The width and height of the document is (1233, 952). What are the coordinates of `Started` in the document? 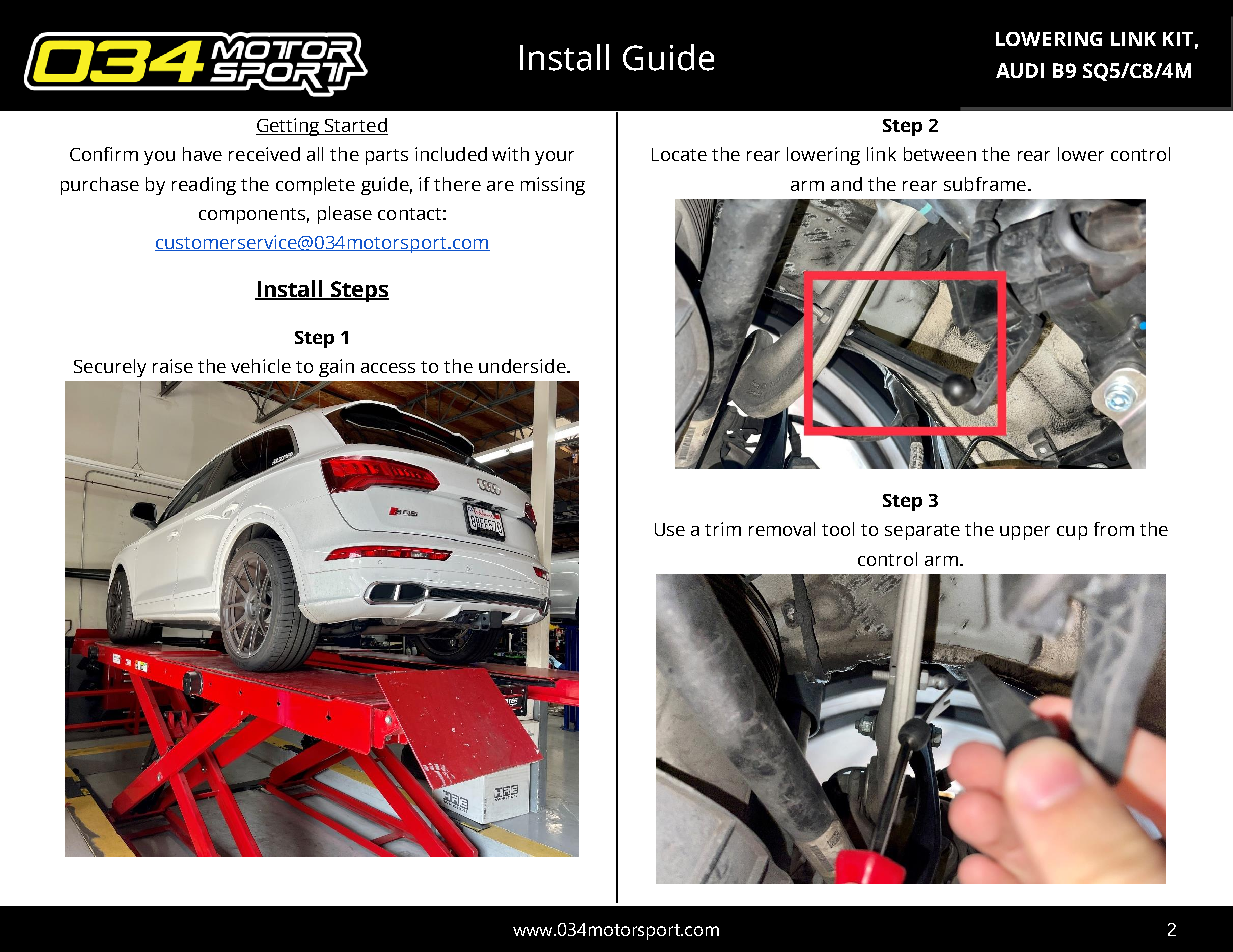 It's located at (355, 126).
